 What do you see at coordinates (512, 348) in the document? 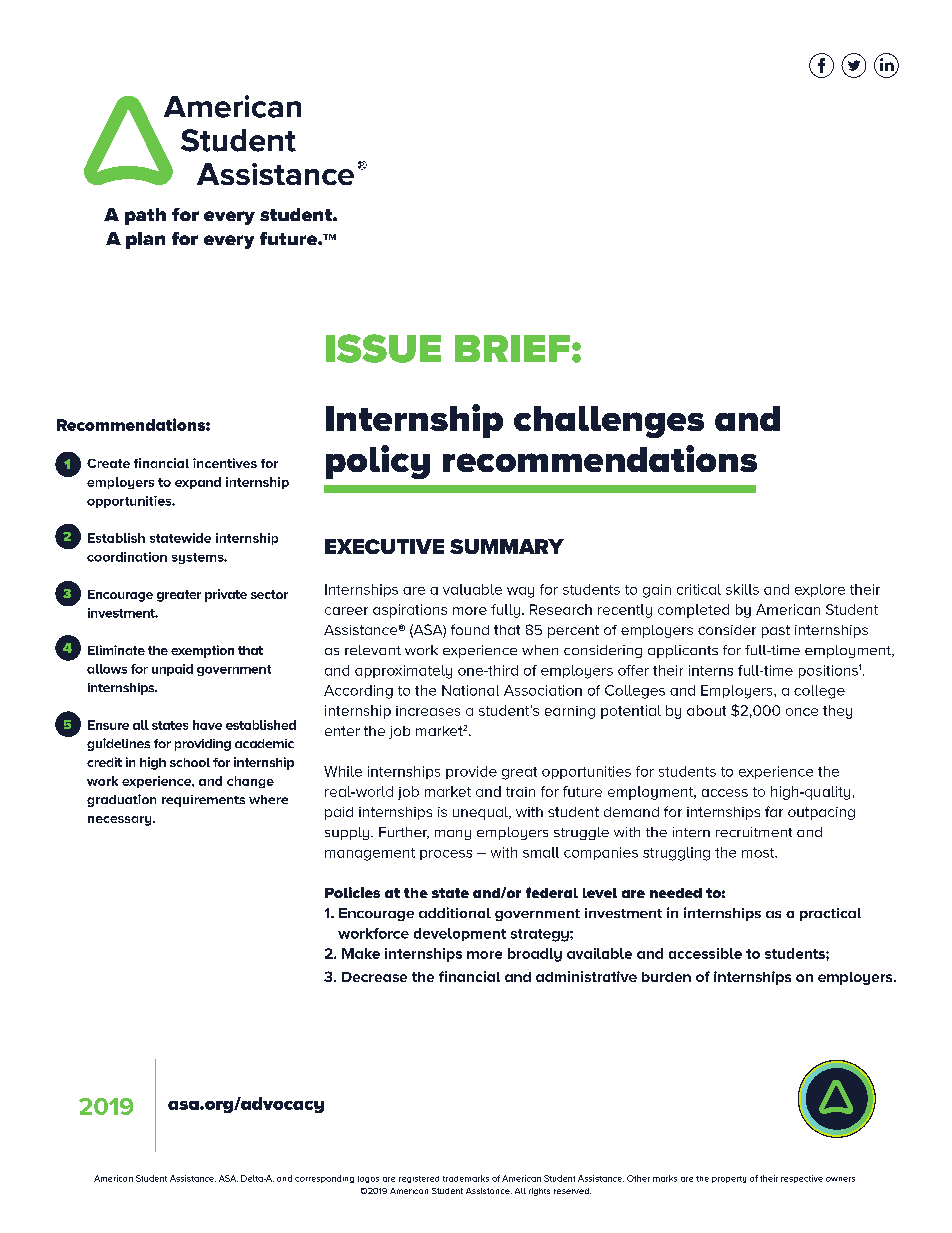
I see `BRIEF` at bounding box center [512, 348].
